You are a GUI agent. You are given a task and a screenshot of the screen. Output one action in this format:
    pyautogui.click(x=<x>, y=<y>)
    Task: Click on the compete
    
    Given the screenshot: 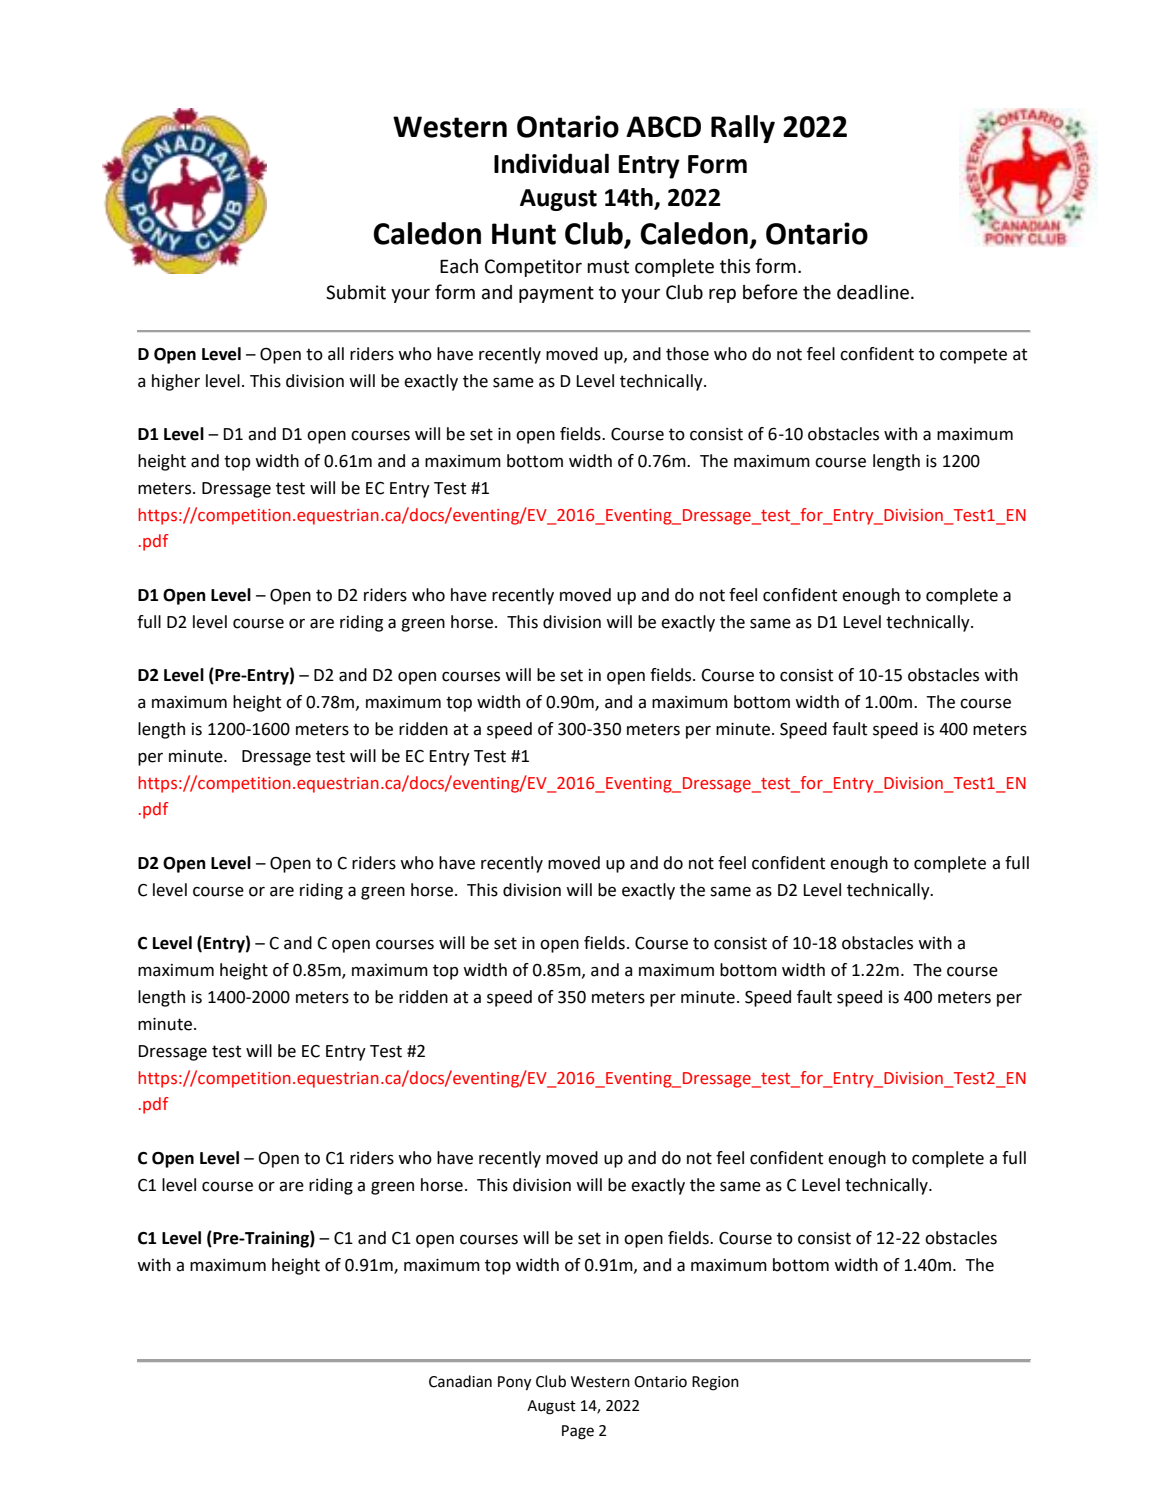 What is the action you would take?
    pyautogui.click(x=973, y=356)
